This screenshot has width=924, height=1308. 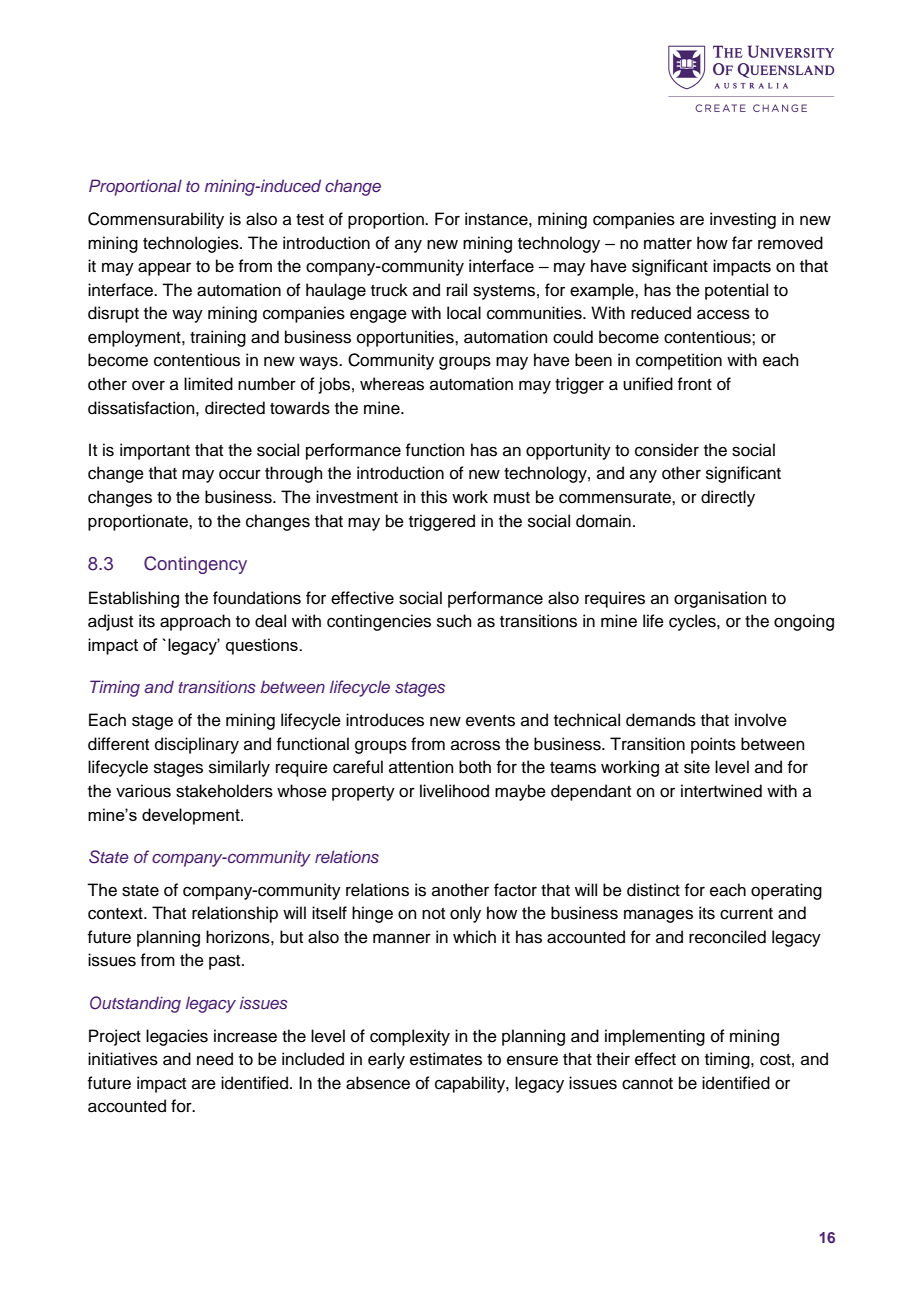 What do you see at coordinates (728, 498) in the screenshot?
I see `directly` at bounding box center [728, 498].
